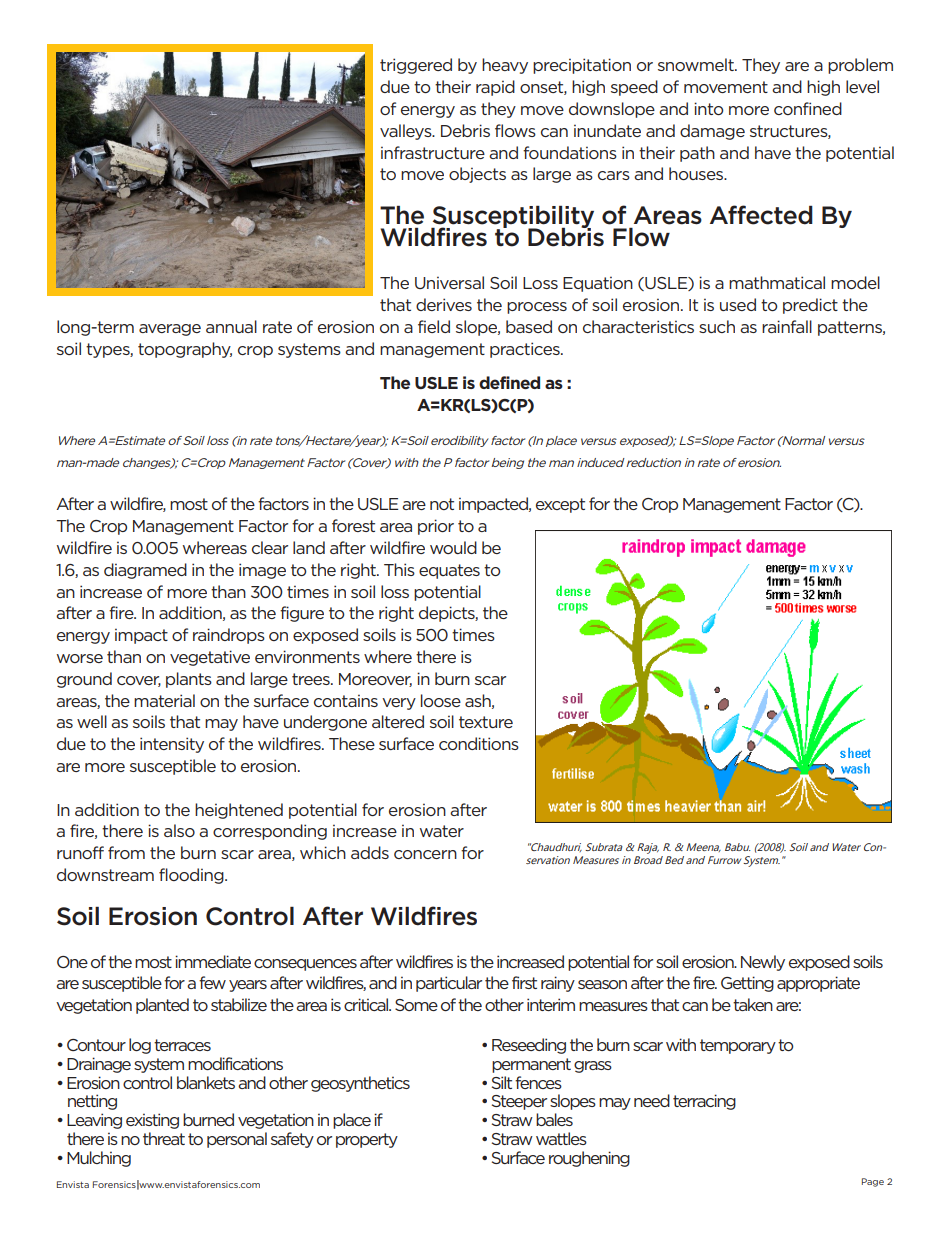 This image has height=1233, width=952. I want to click on except, so click(560, 505).
